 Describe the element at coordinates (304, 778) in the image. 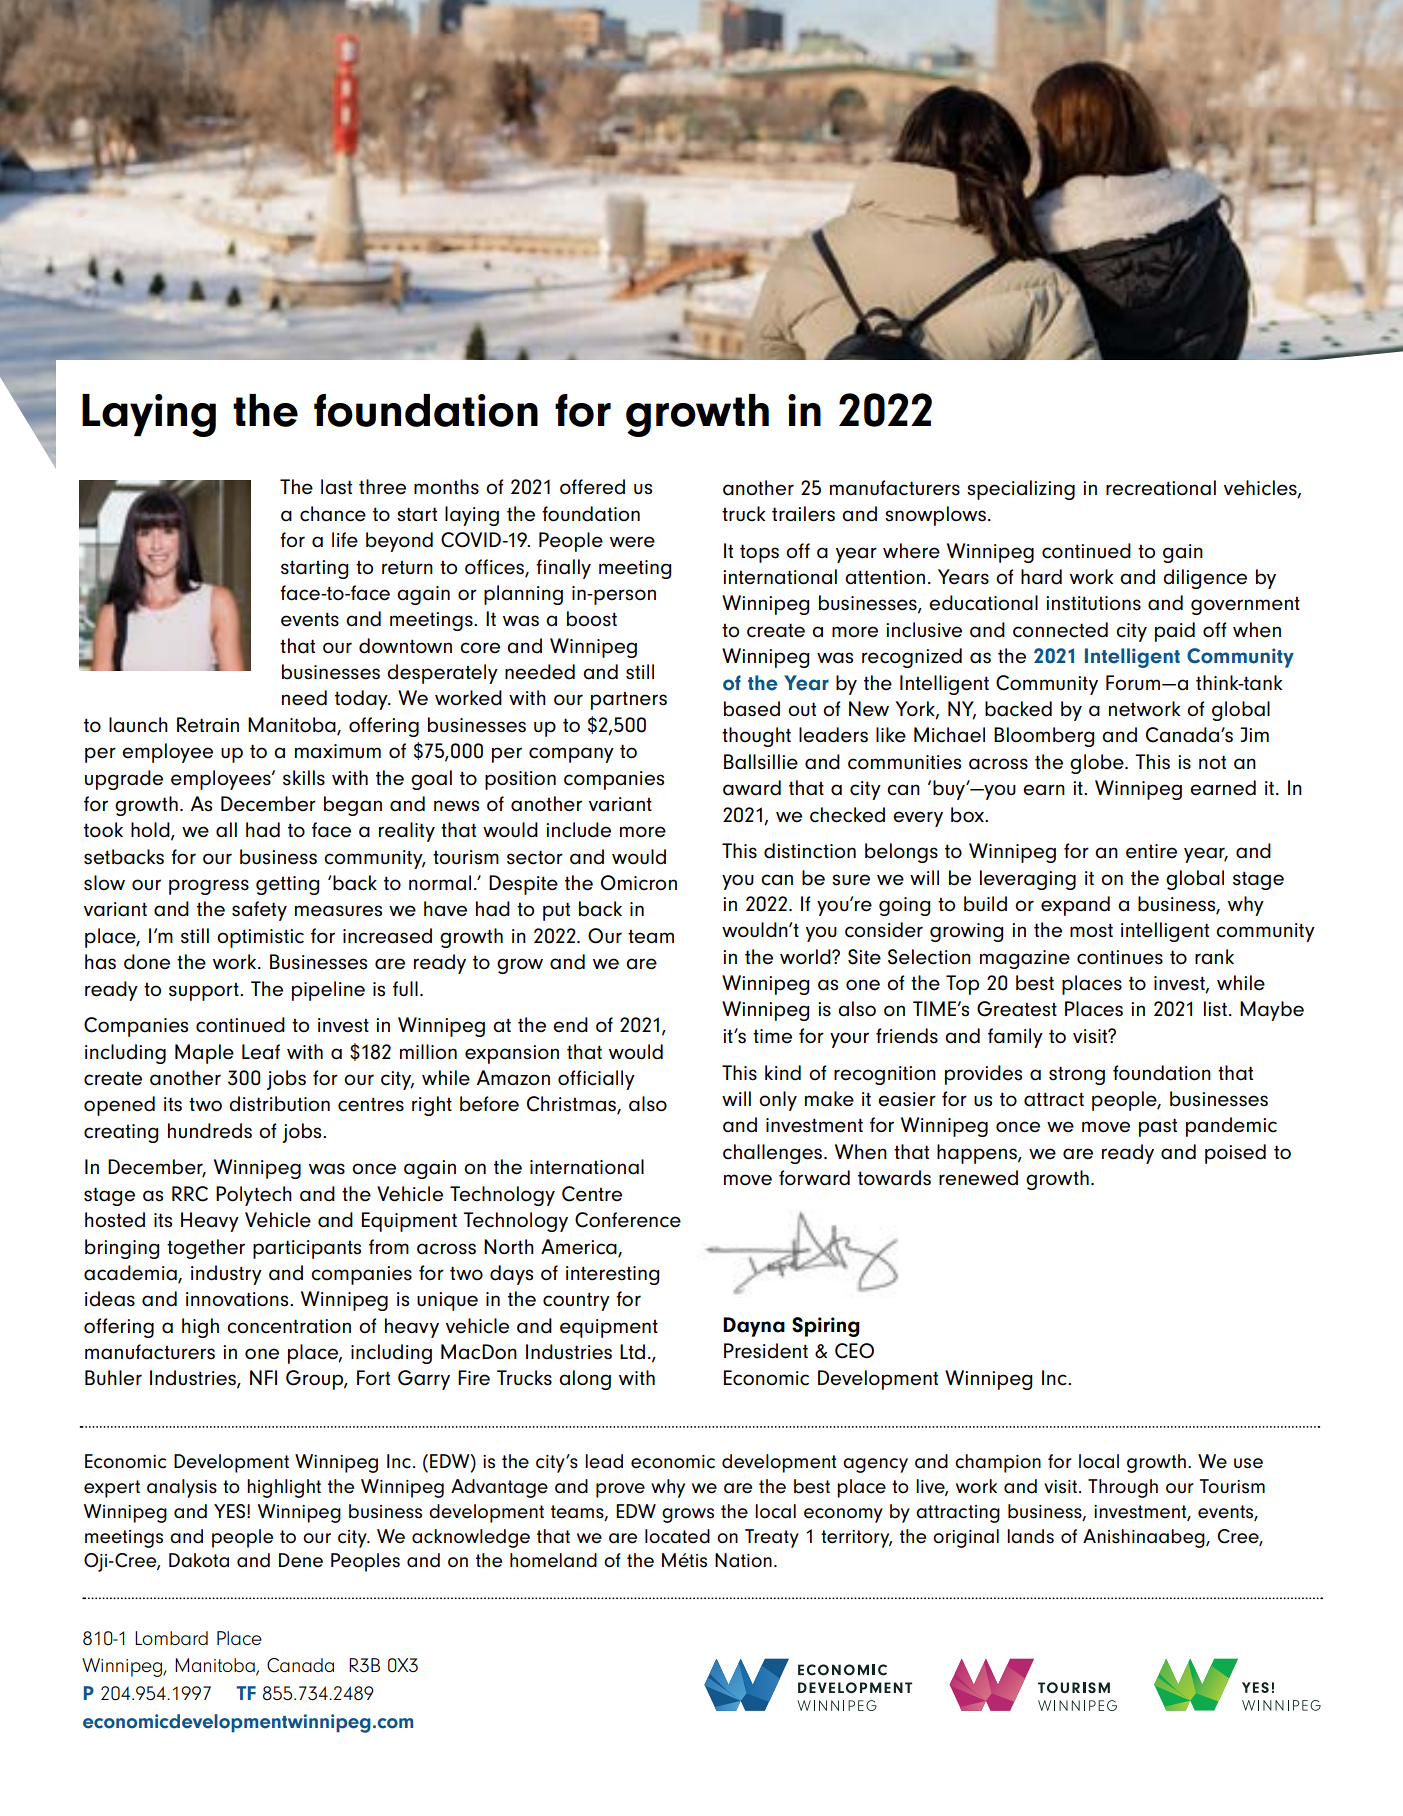

I see `skills` at that location.
